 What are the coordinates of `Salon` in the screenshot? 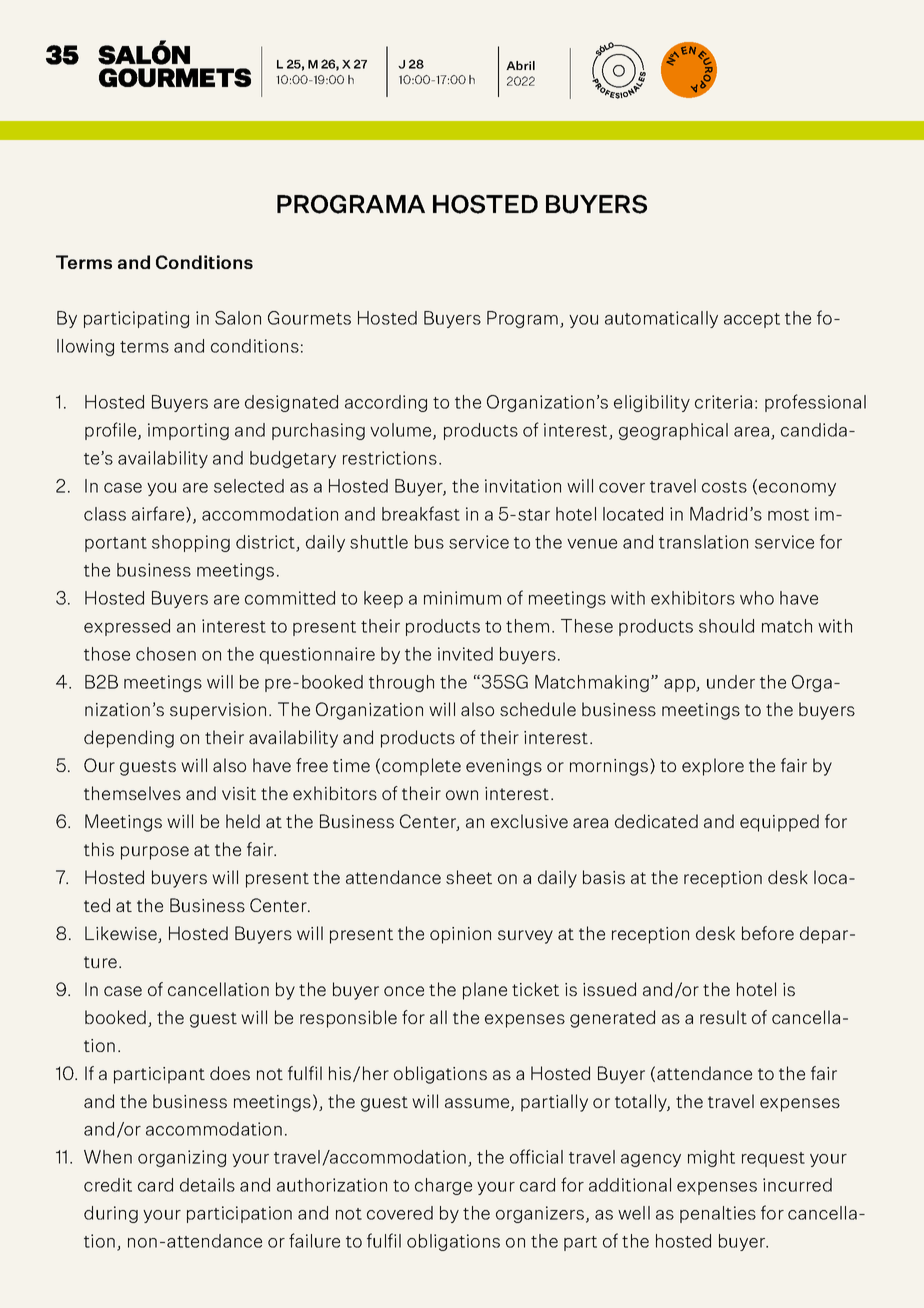 It's located at (238, 318).
